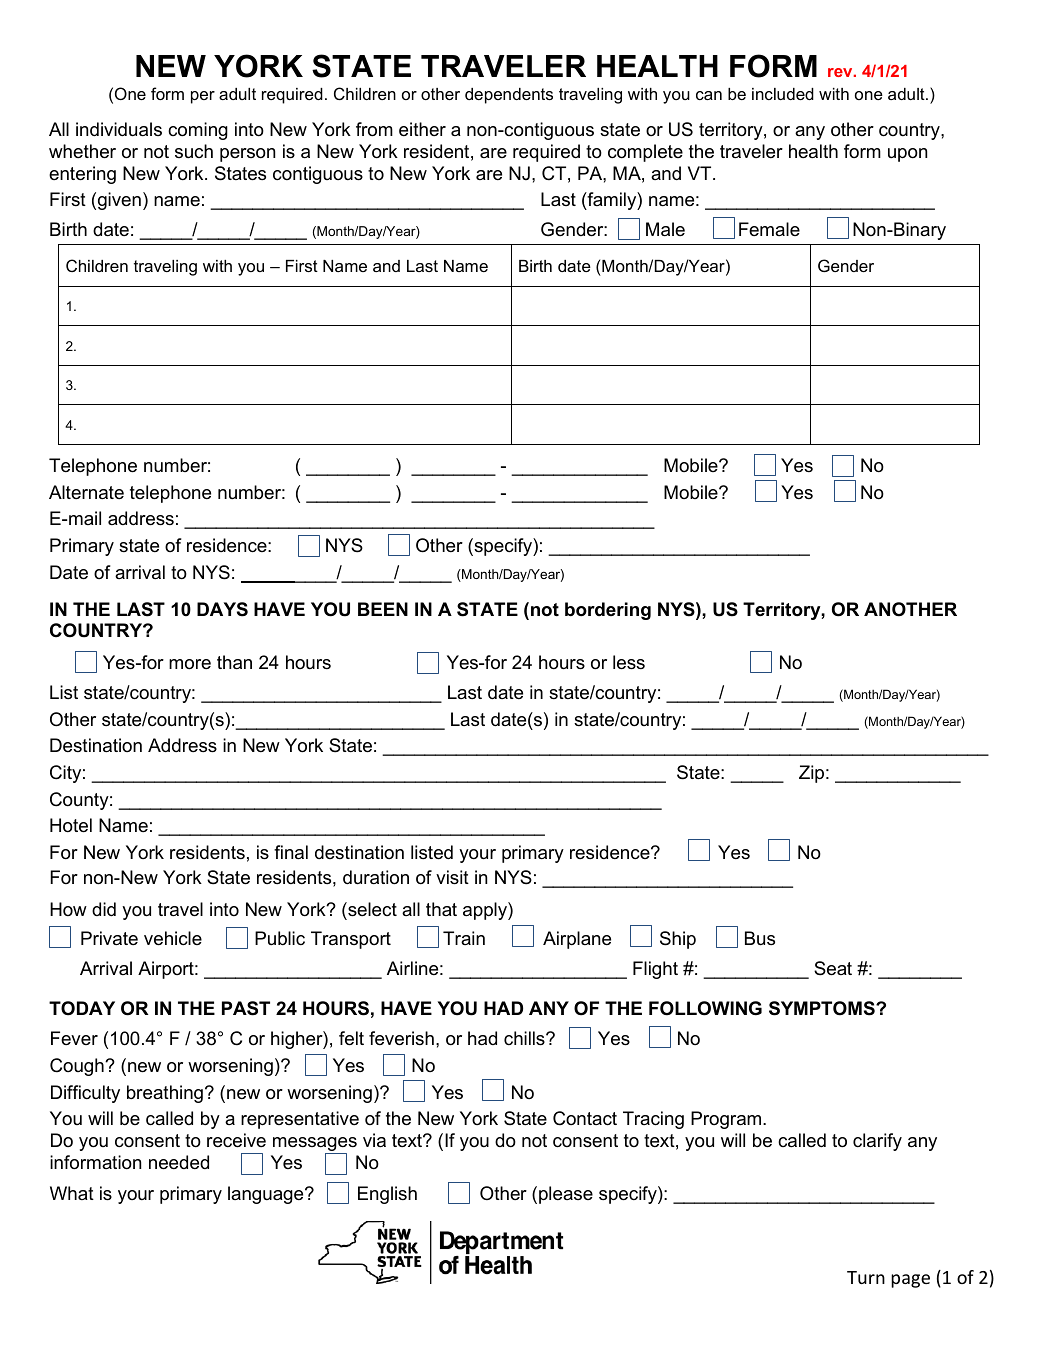 This screenshot has height=1351, width=1044. What do you see at coordinates (629, 662) in the screenshot?
I see `less` at bounding box center [629, 662].
